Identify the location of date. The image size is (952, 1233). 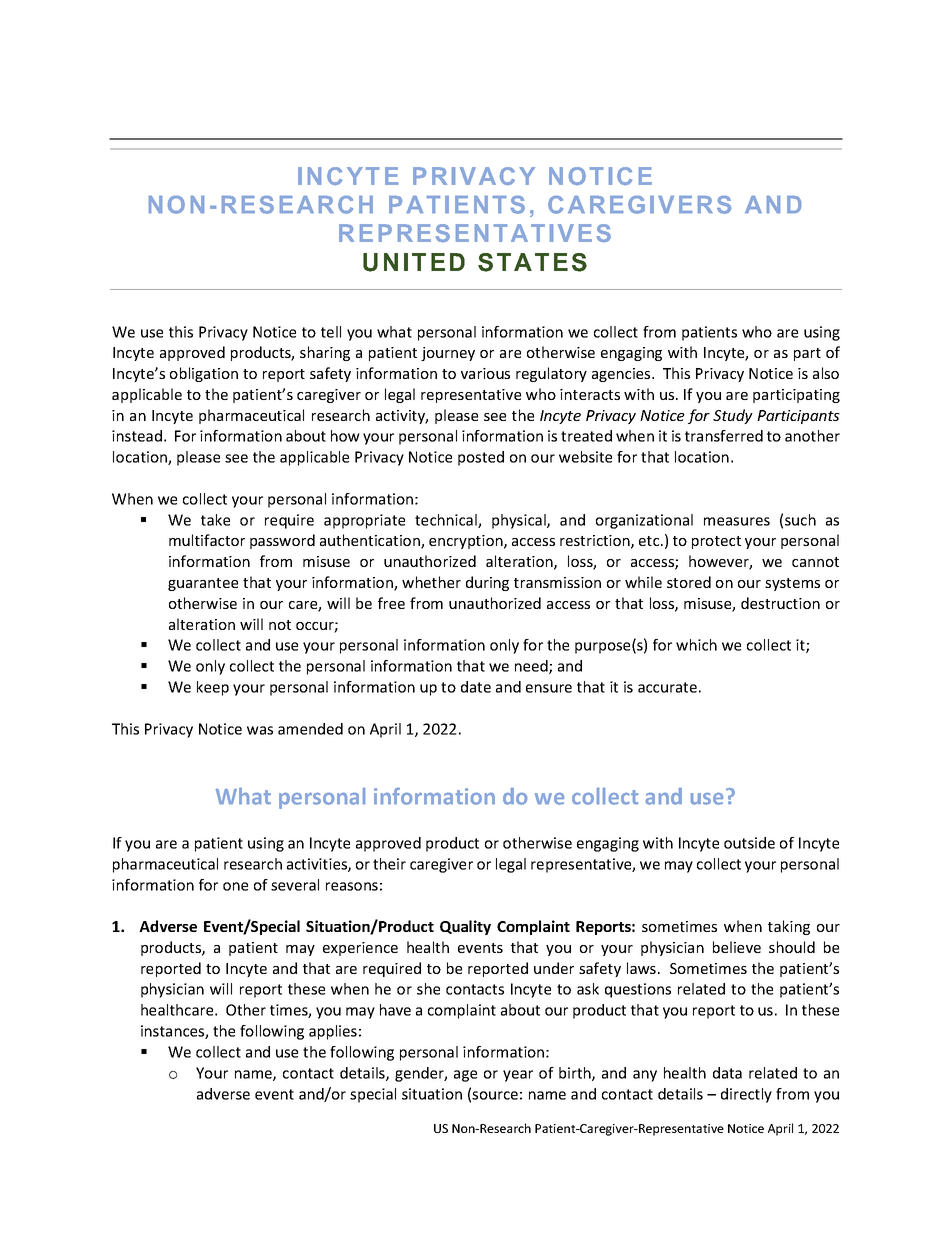
(476, 687).
